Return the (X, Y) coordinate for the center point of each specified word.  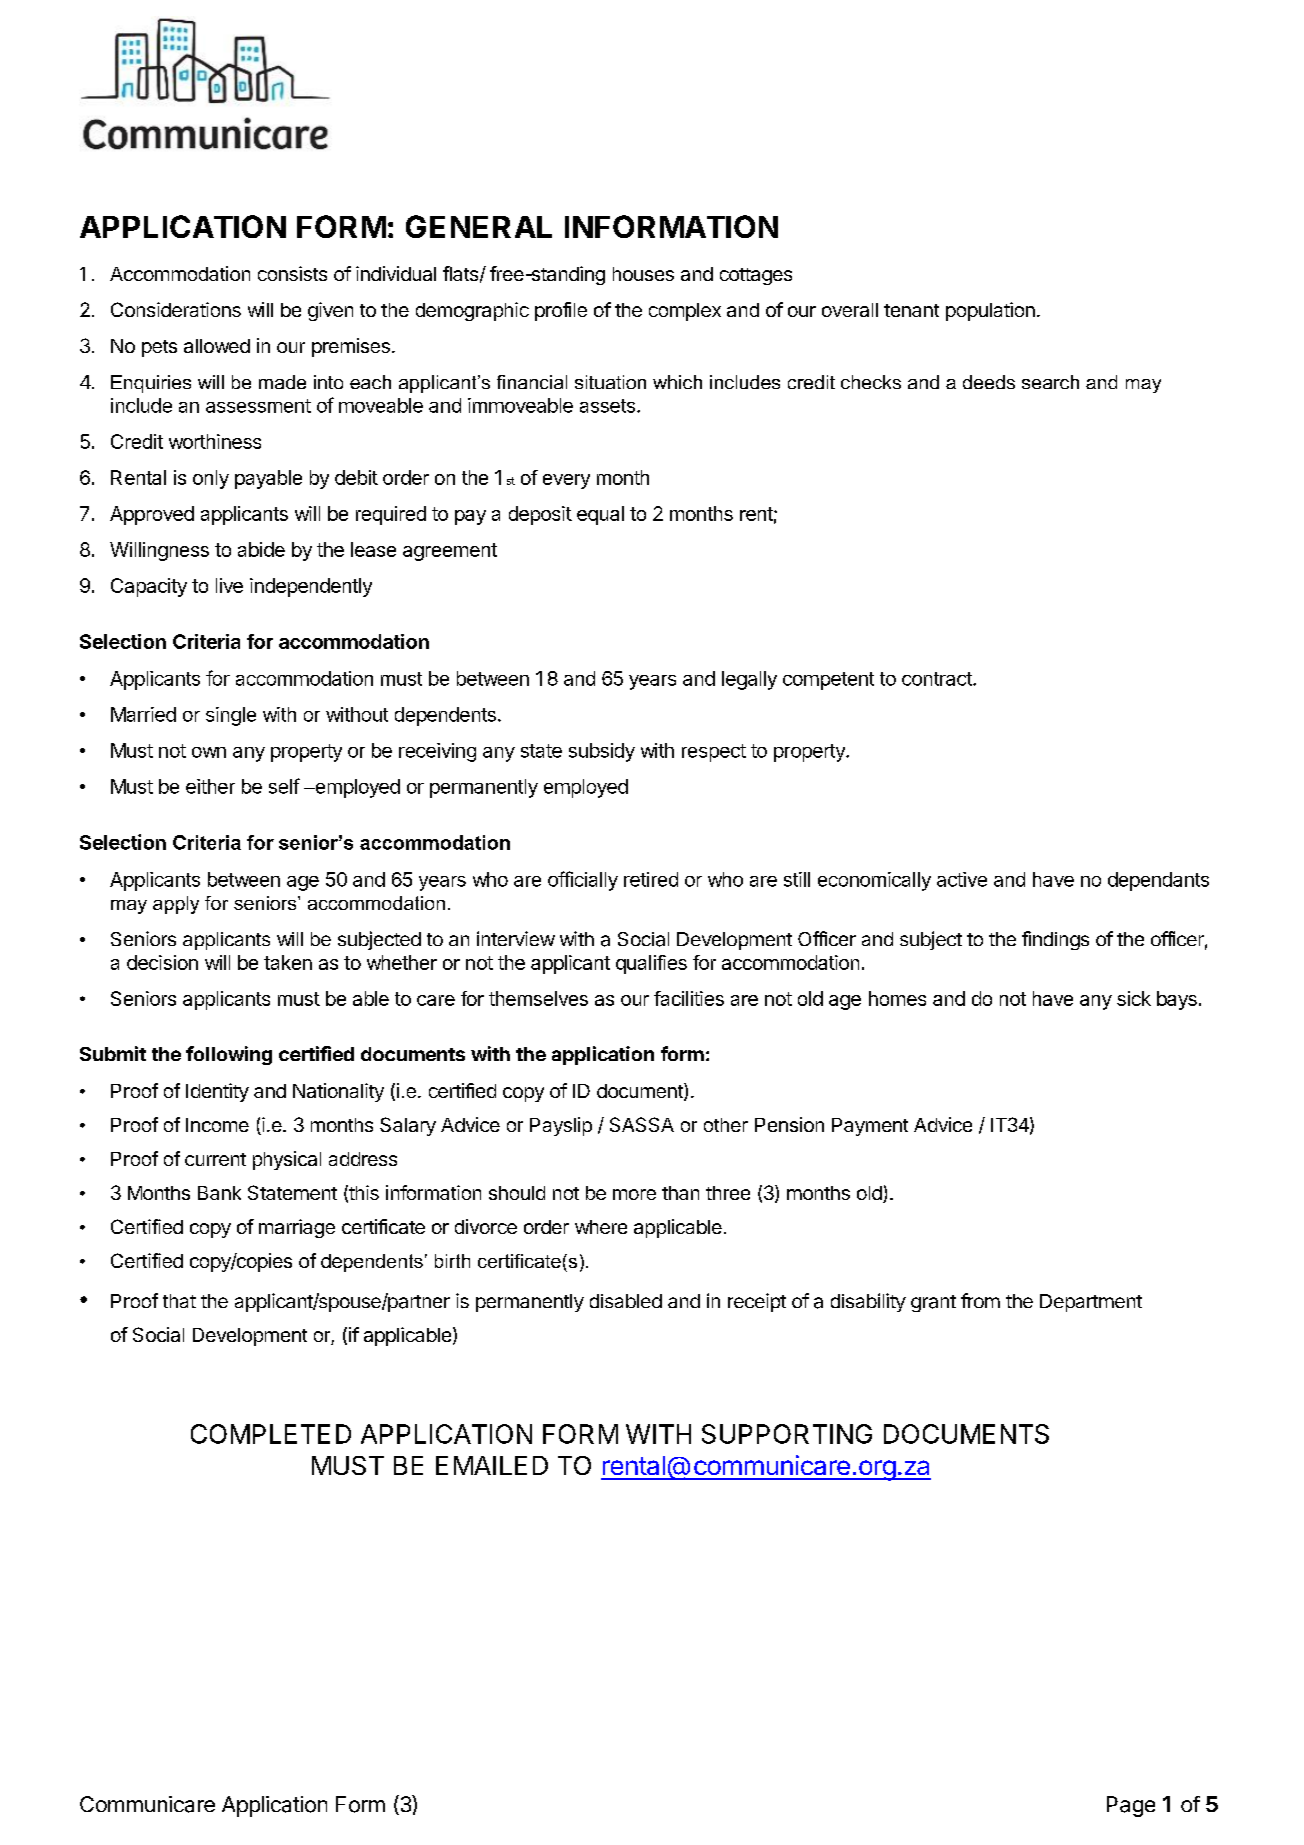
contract (938, 679)
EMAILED (492, 1465)
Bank (219, 1193)
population (990, 311)
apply (176, 905)
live (229, 585)
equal (600, 515)
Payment (870, 1127)
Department (1091, 1303)
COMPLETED (271, 1434)
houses (643, 274)
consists (292, 273)
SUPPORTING (787, 1434)
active (962, 879)
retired (651, 879)
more (634, 1194)
